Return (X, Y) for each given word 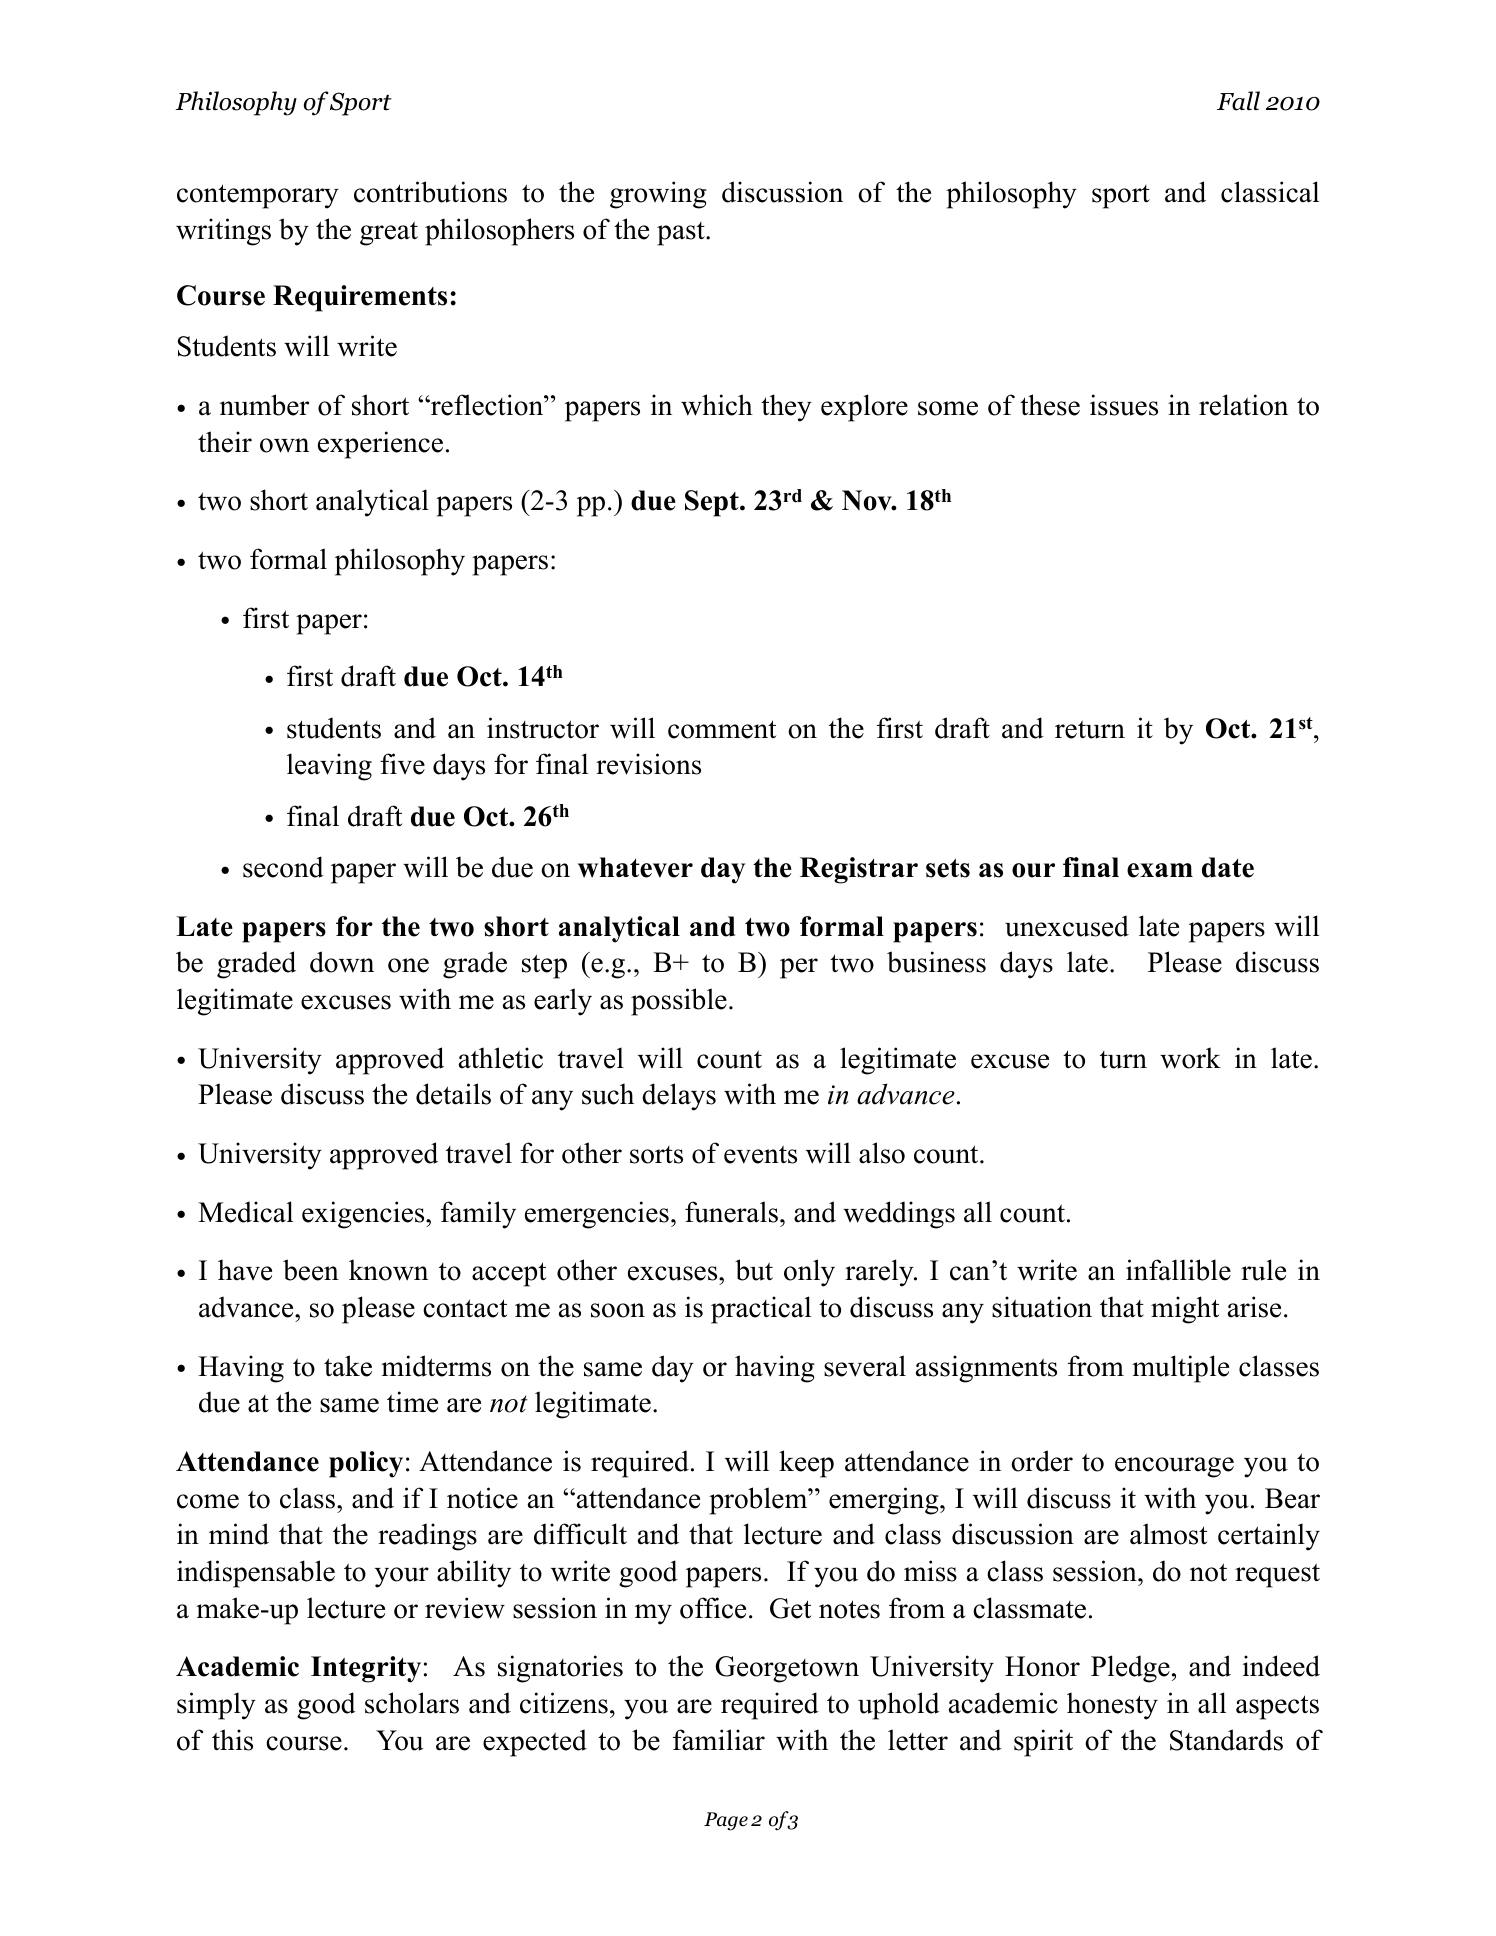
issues (1124, 405)
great (389, 233)
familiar (719, 1740)
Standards (1226, 1740)
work (1190, 1058)
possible (679, 1002)
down (342, 962)
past (682, 234)
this (232, 1740)
